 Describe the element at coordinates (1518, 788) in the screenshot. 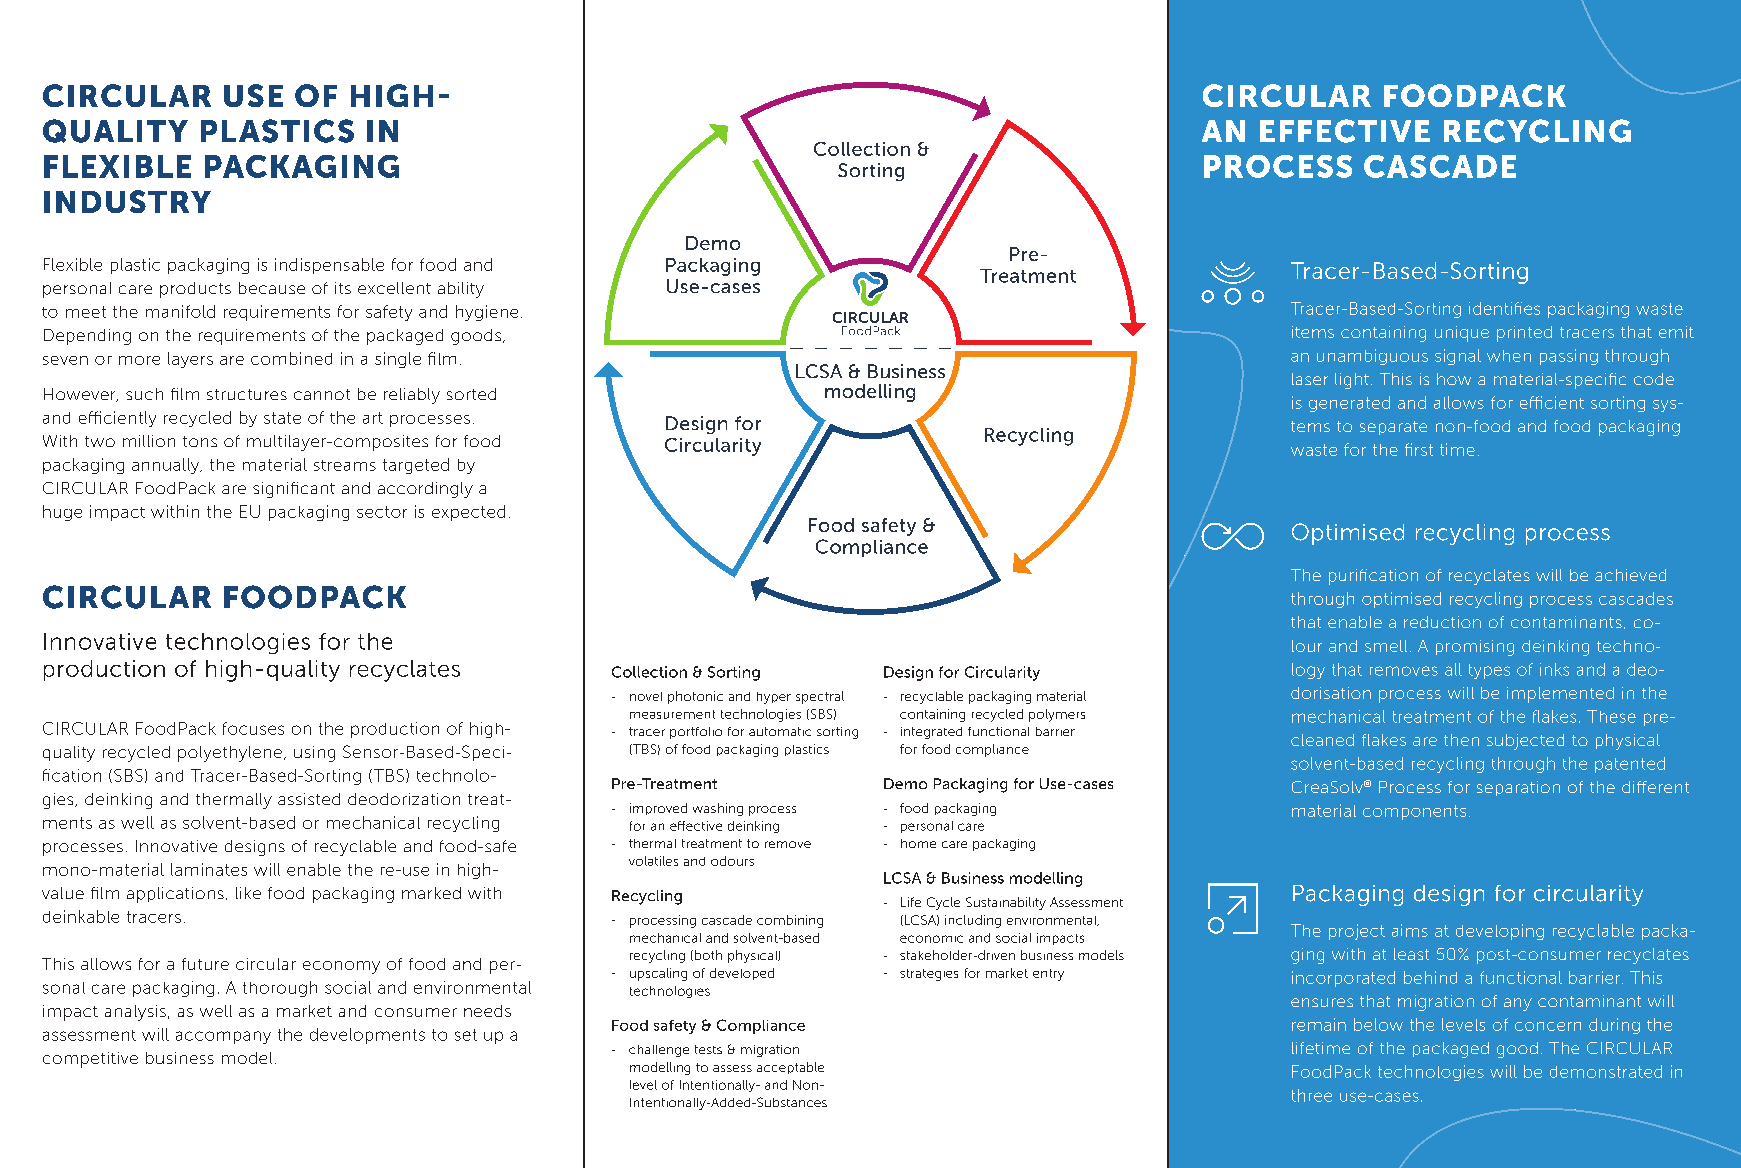

I see `separation` at that location.
